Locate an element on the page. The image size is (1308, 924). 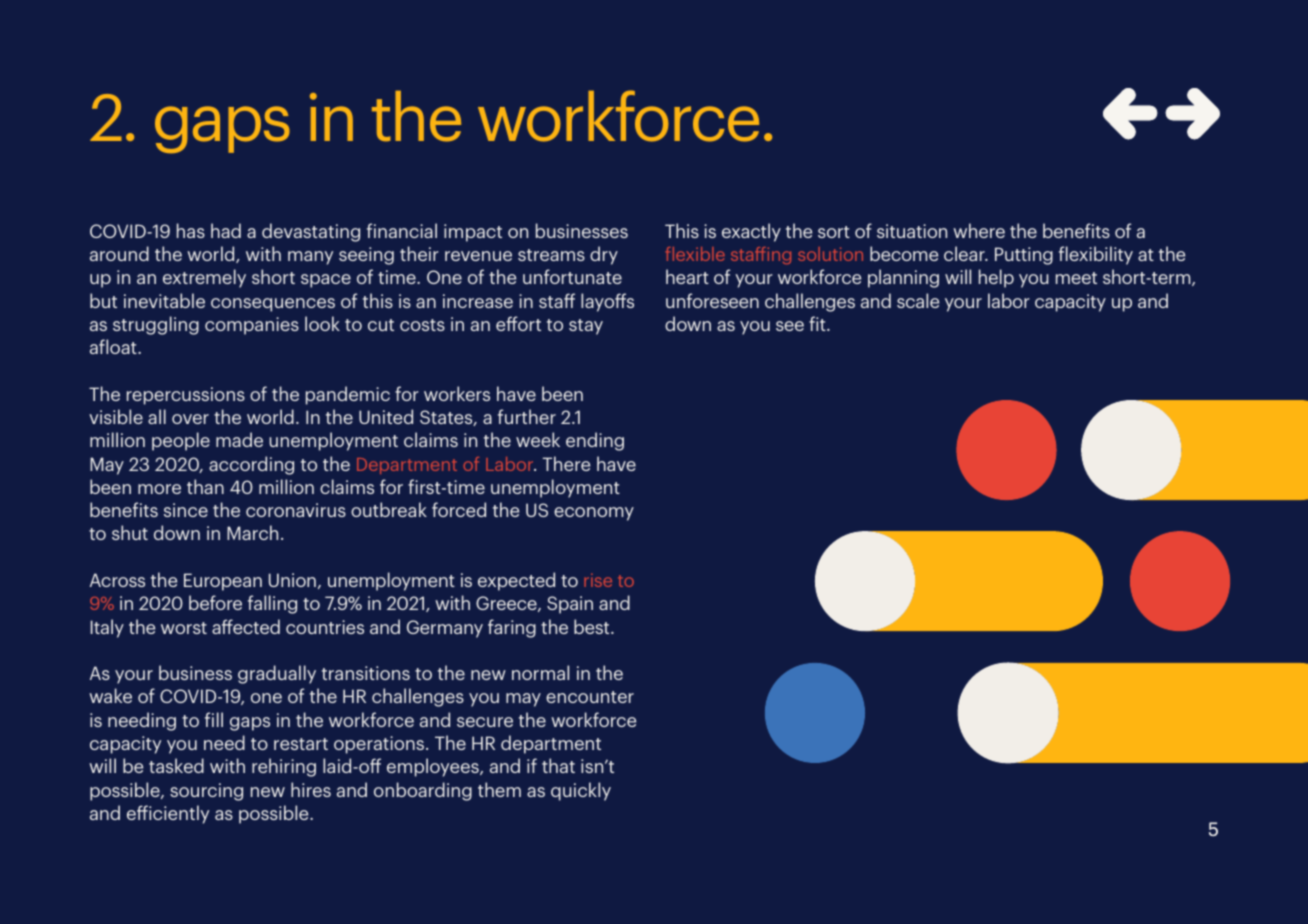
sourcing is located at coordinates (206, 792).
